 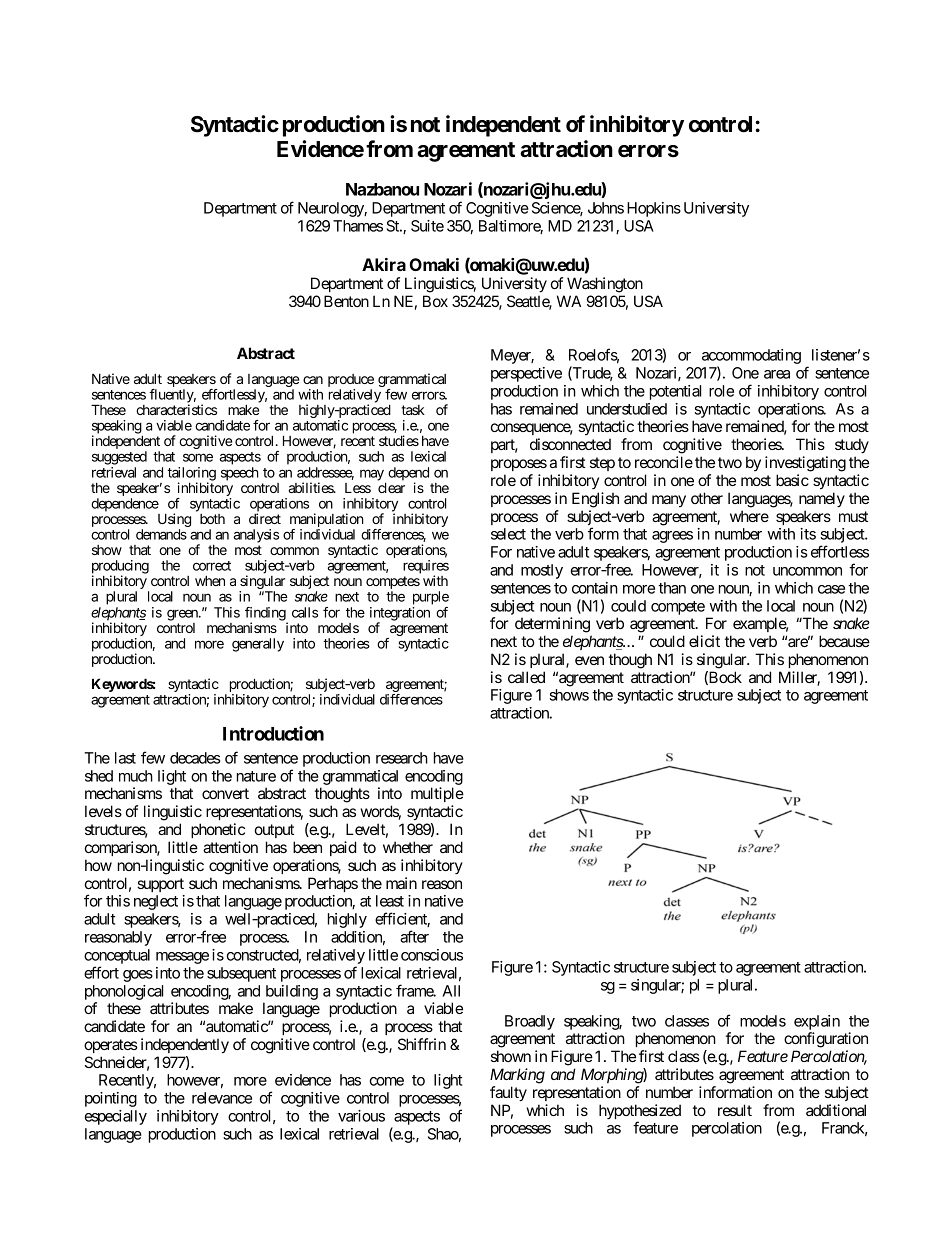 What do you see at coordinates (704, 641) in the image?
I see `elicit` at bounding box center [704, 641].
